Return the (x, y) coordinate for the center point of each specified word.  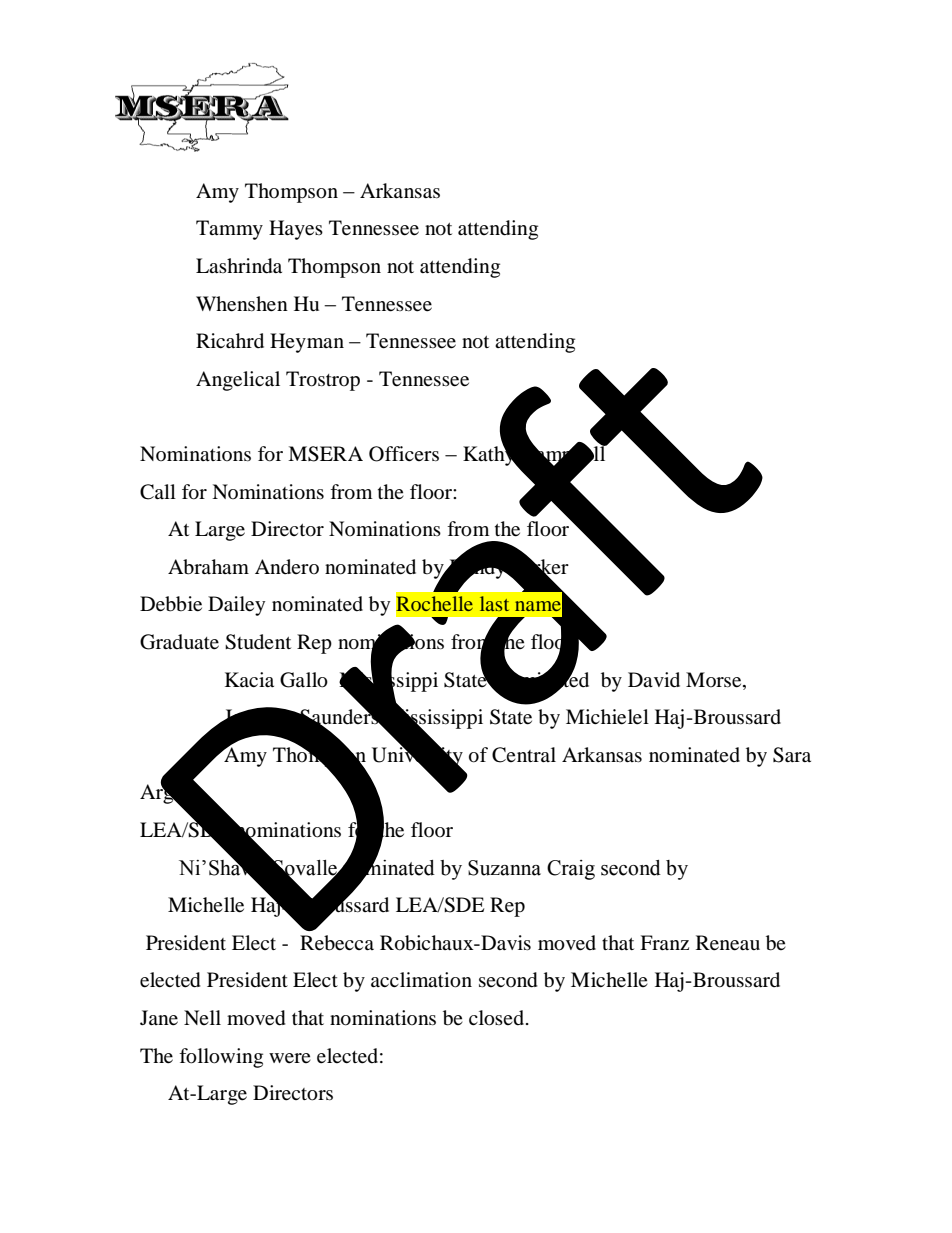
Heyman (307, 343)
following (221, 1058)
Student (258, 642)
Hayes (296, 230)
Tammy (229, 230)
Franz (664, 942)
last (494, 603)
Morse (715, 680)
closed (498, 1018)
